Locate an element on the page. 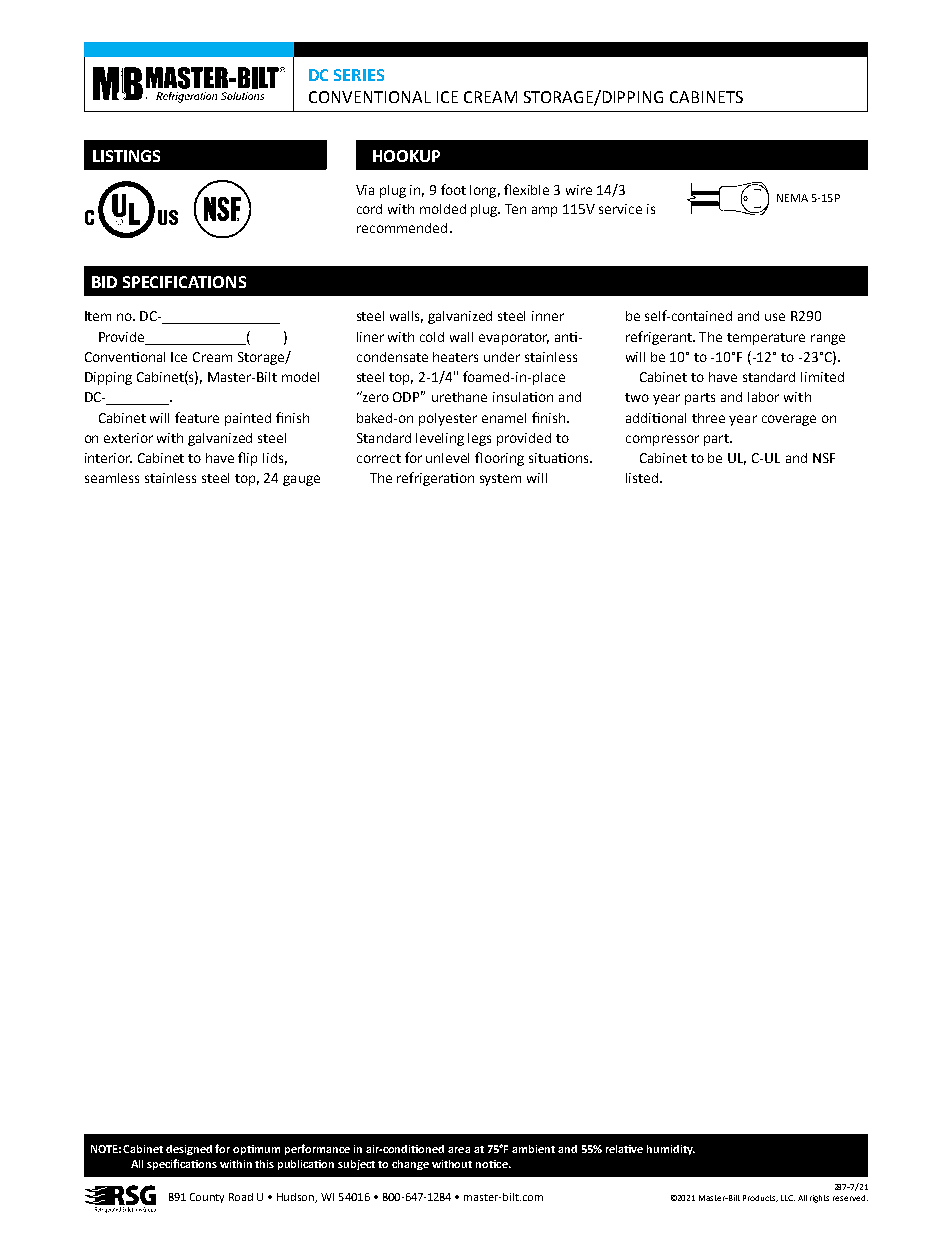  HOOKUP is located at coordinates (406, 156).
